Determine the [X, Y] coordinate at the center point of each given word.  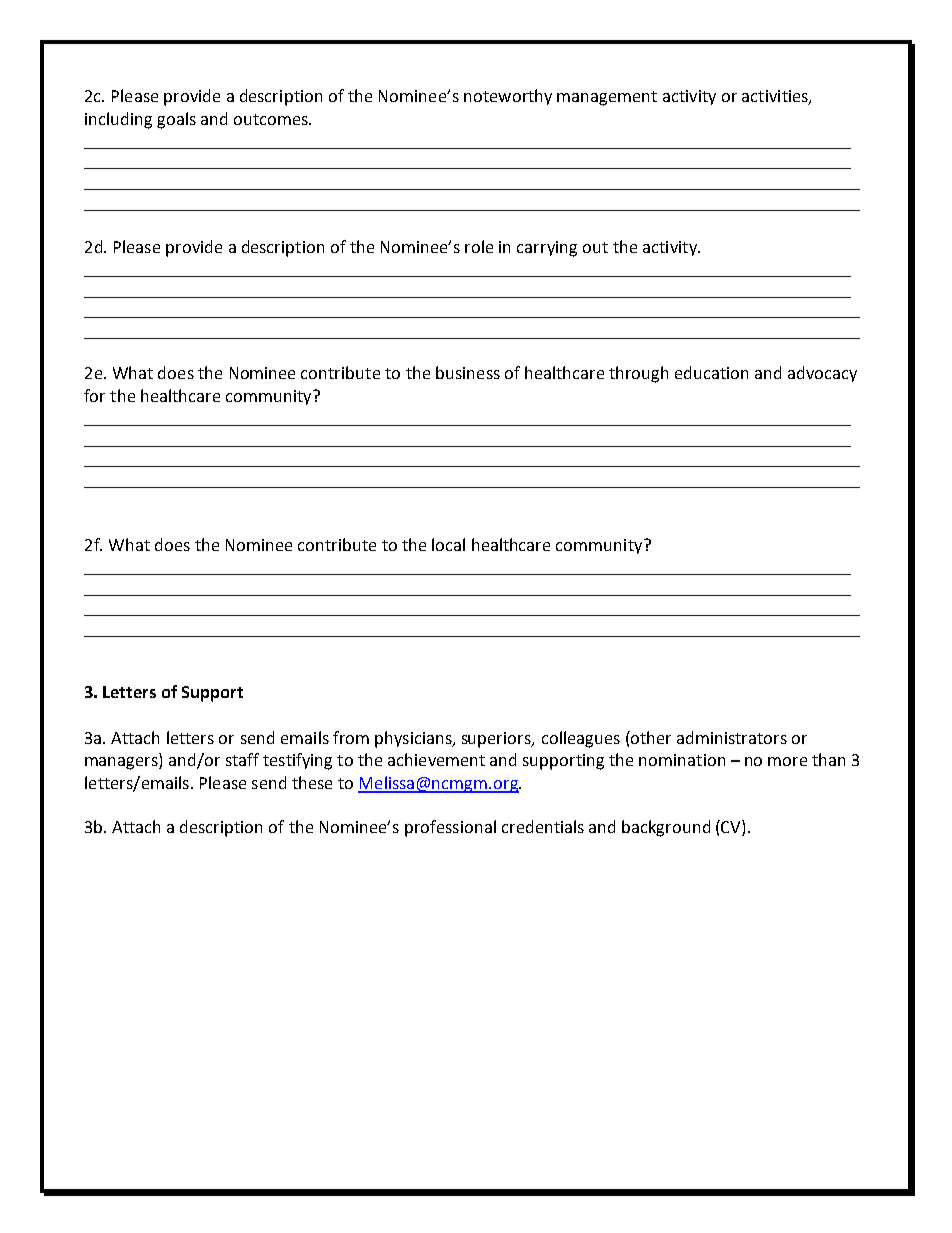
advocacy [822, 374]
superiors [498, 740]
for [94, 395]
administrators [732, 737]
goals [176, 120]
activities [776, 97]
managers [122, 763]
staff [242, 759]
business [468, 372]
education [711, 372]
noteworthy [508, 97]
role [479, 246]
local [448, 544]
